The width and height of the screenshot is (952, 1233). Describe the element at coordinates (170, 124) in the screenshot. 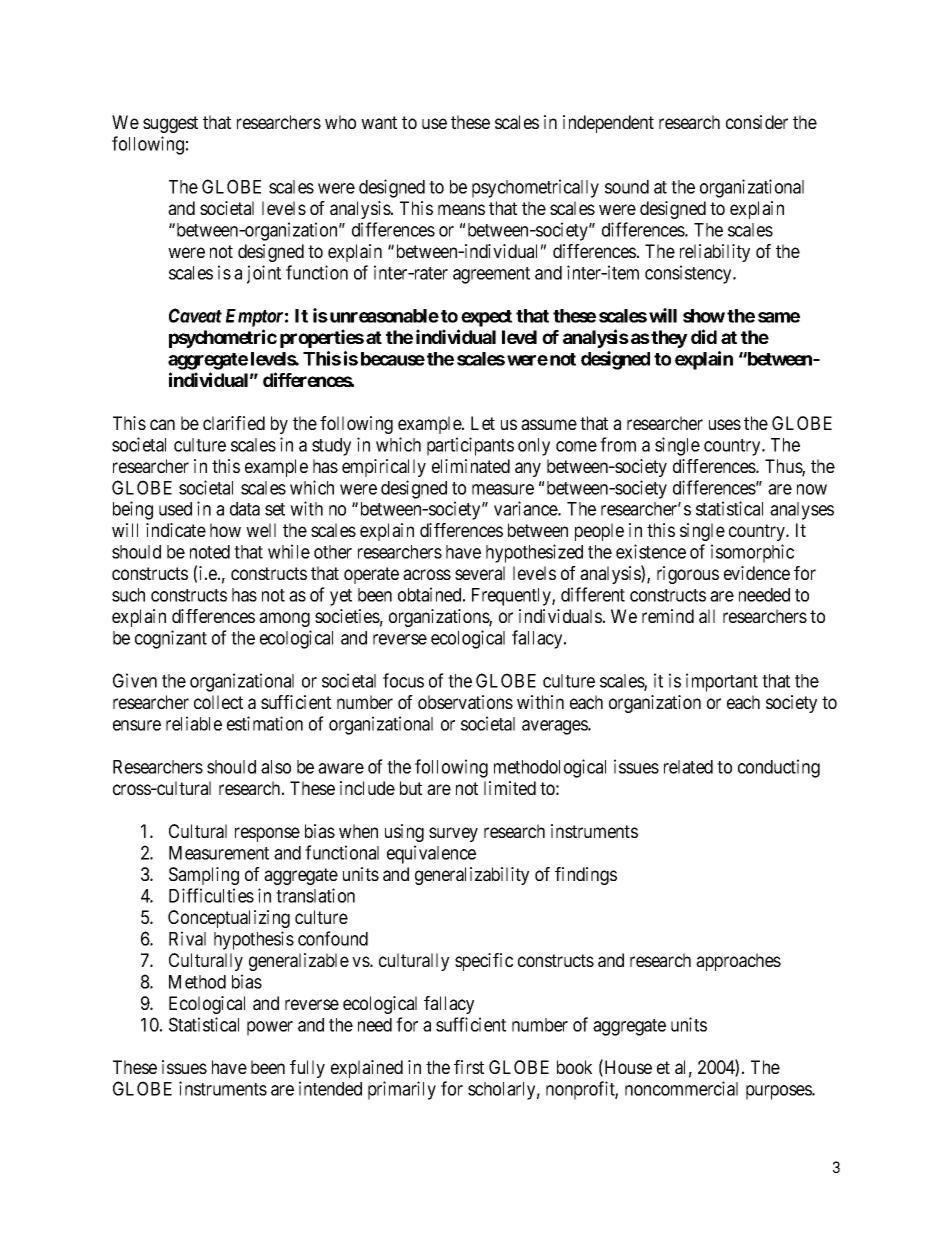

I see `suggest` at that location.
